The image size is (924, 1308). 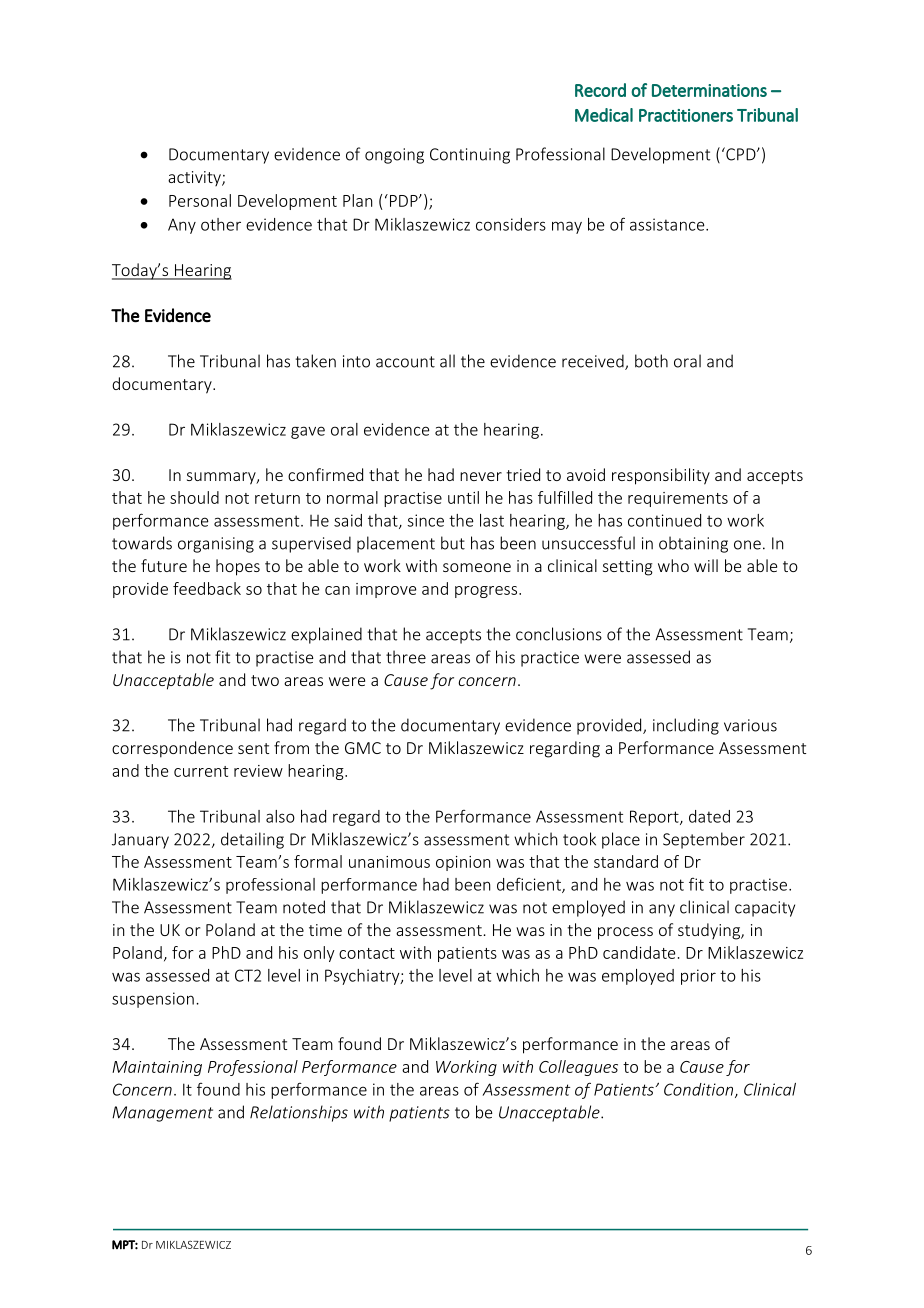 I want to click on GMC, so click(x=363, y=748).
